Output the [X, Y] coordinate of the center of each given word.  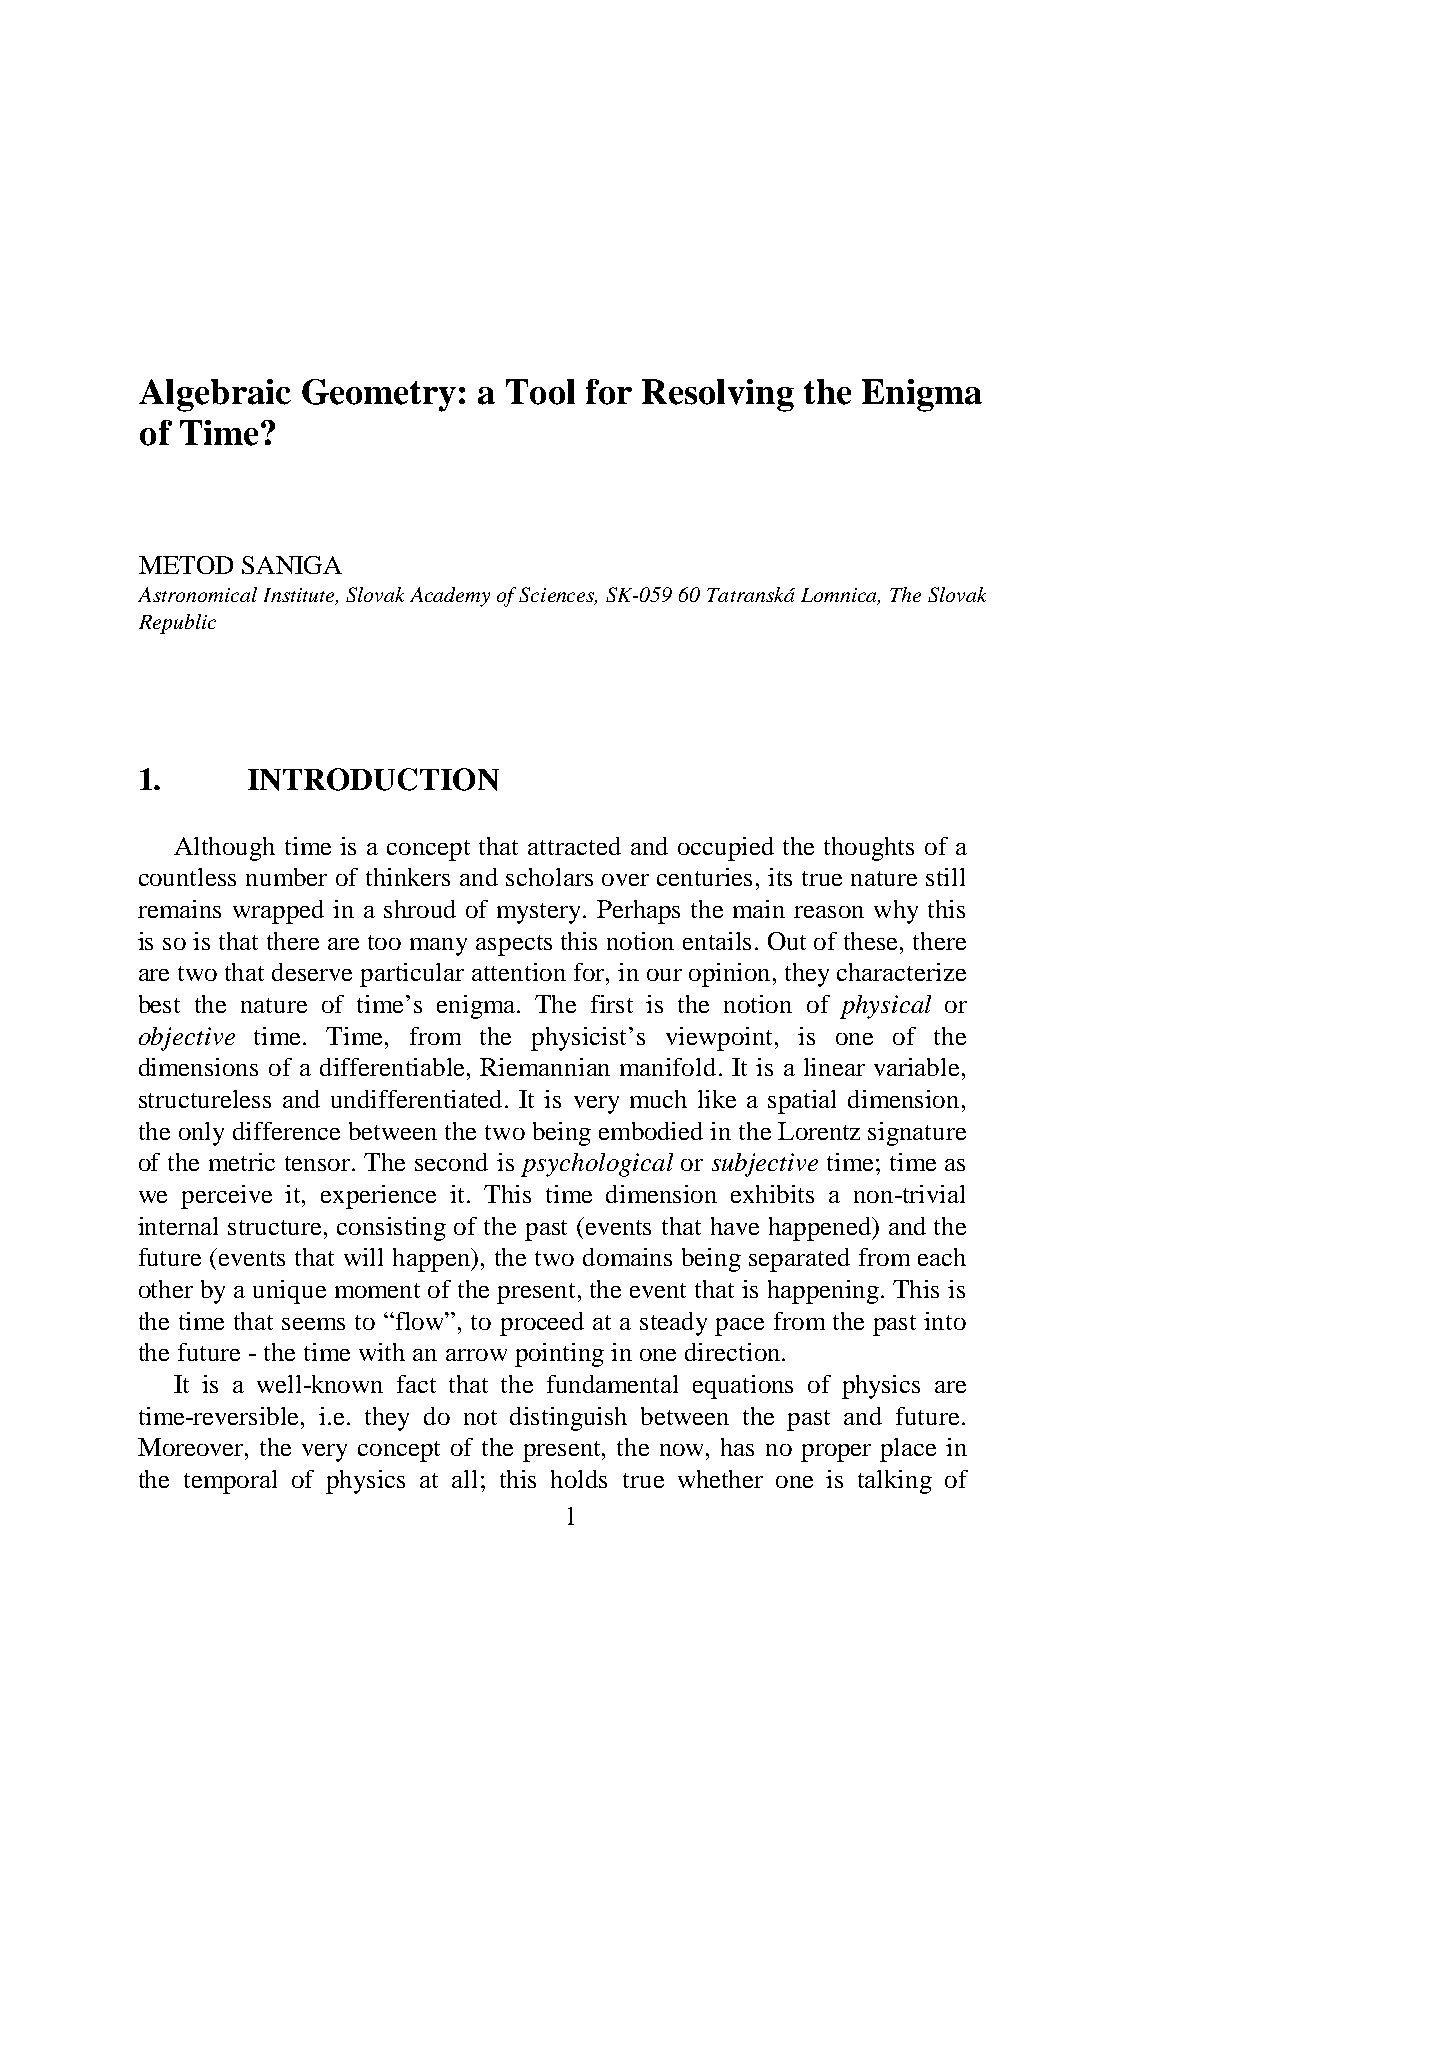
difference [286, 1131]
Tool [540, 392]
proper [836, 1453]
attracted [574, 846]
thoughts [869, 849]
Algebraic [215, 395]
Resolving [718, 395]
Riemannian [545, 1067]
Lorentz [819, 1131]
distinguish [568, 1419]
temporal [230, 1482]
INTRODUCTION [373, 779]
